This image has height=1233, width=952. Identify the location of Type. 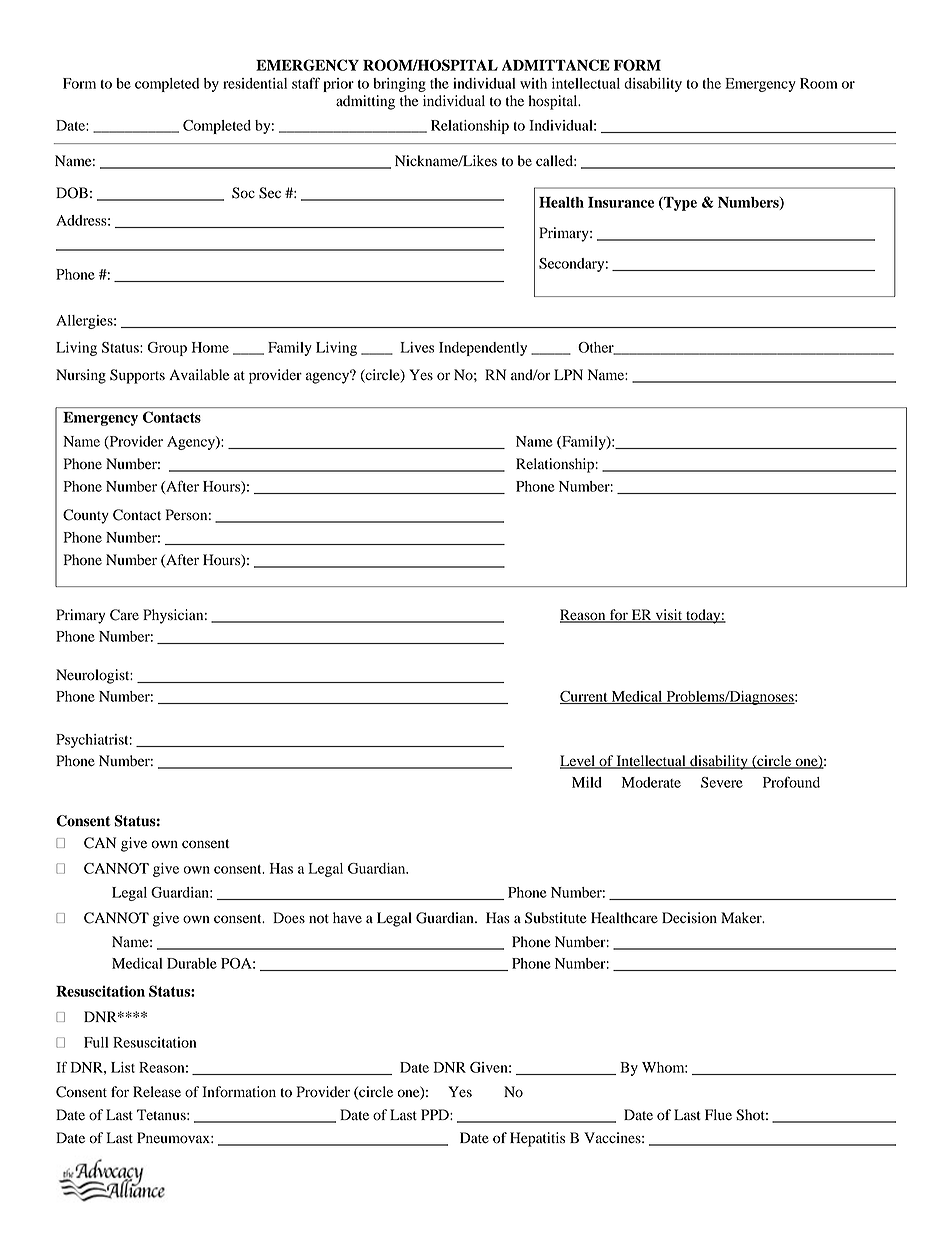
(679, 204).
